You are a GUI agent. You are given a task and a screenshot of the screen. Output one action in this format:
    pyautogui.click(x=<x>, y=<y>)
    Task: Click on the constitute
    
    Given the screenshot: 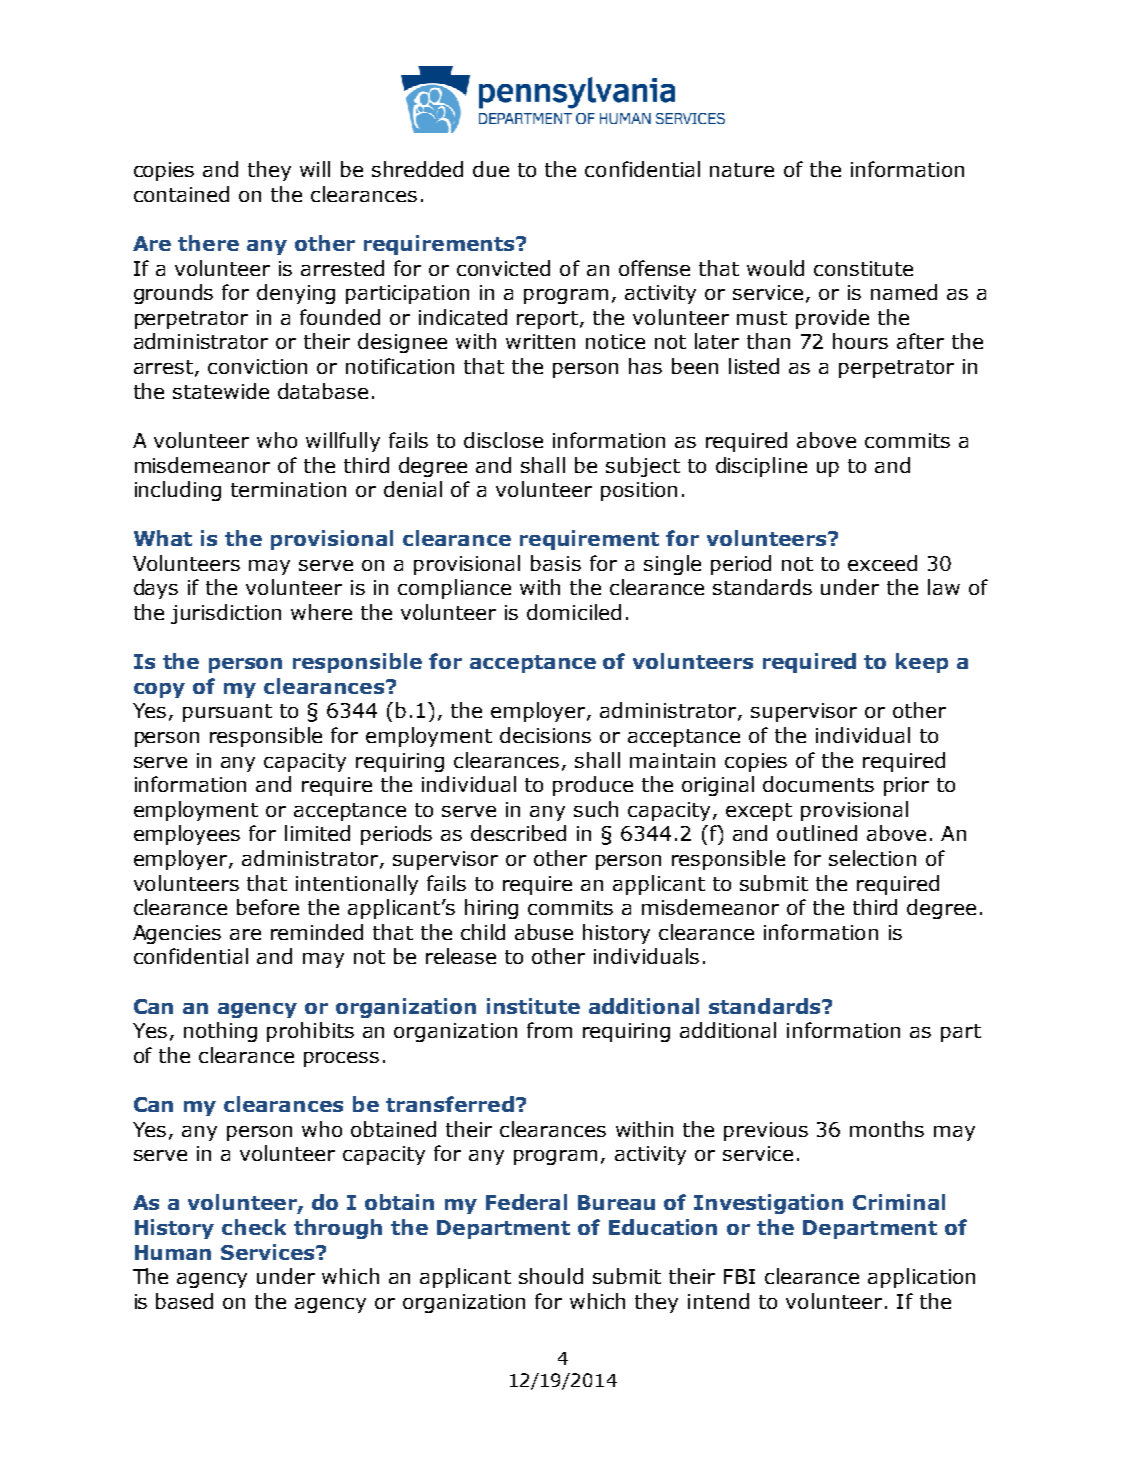 What is the action you would take?
    pyautogui.click(x=863, y=268)
